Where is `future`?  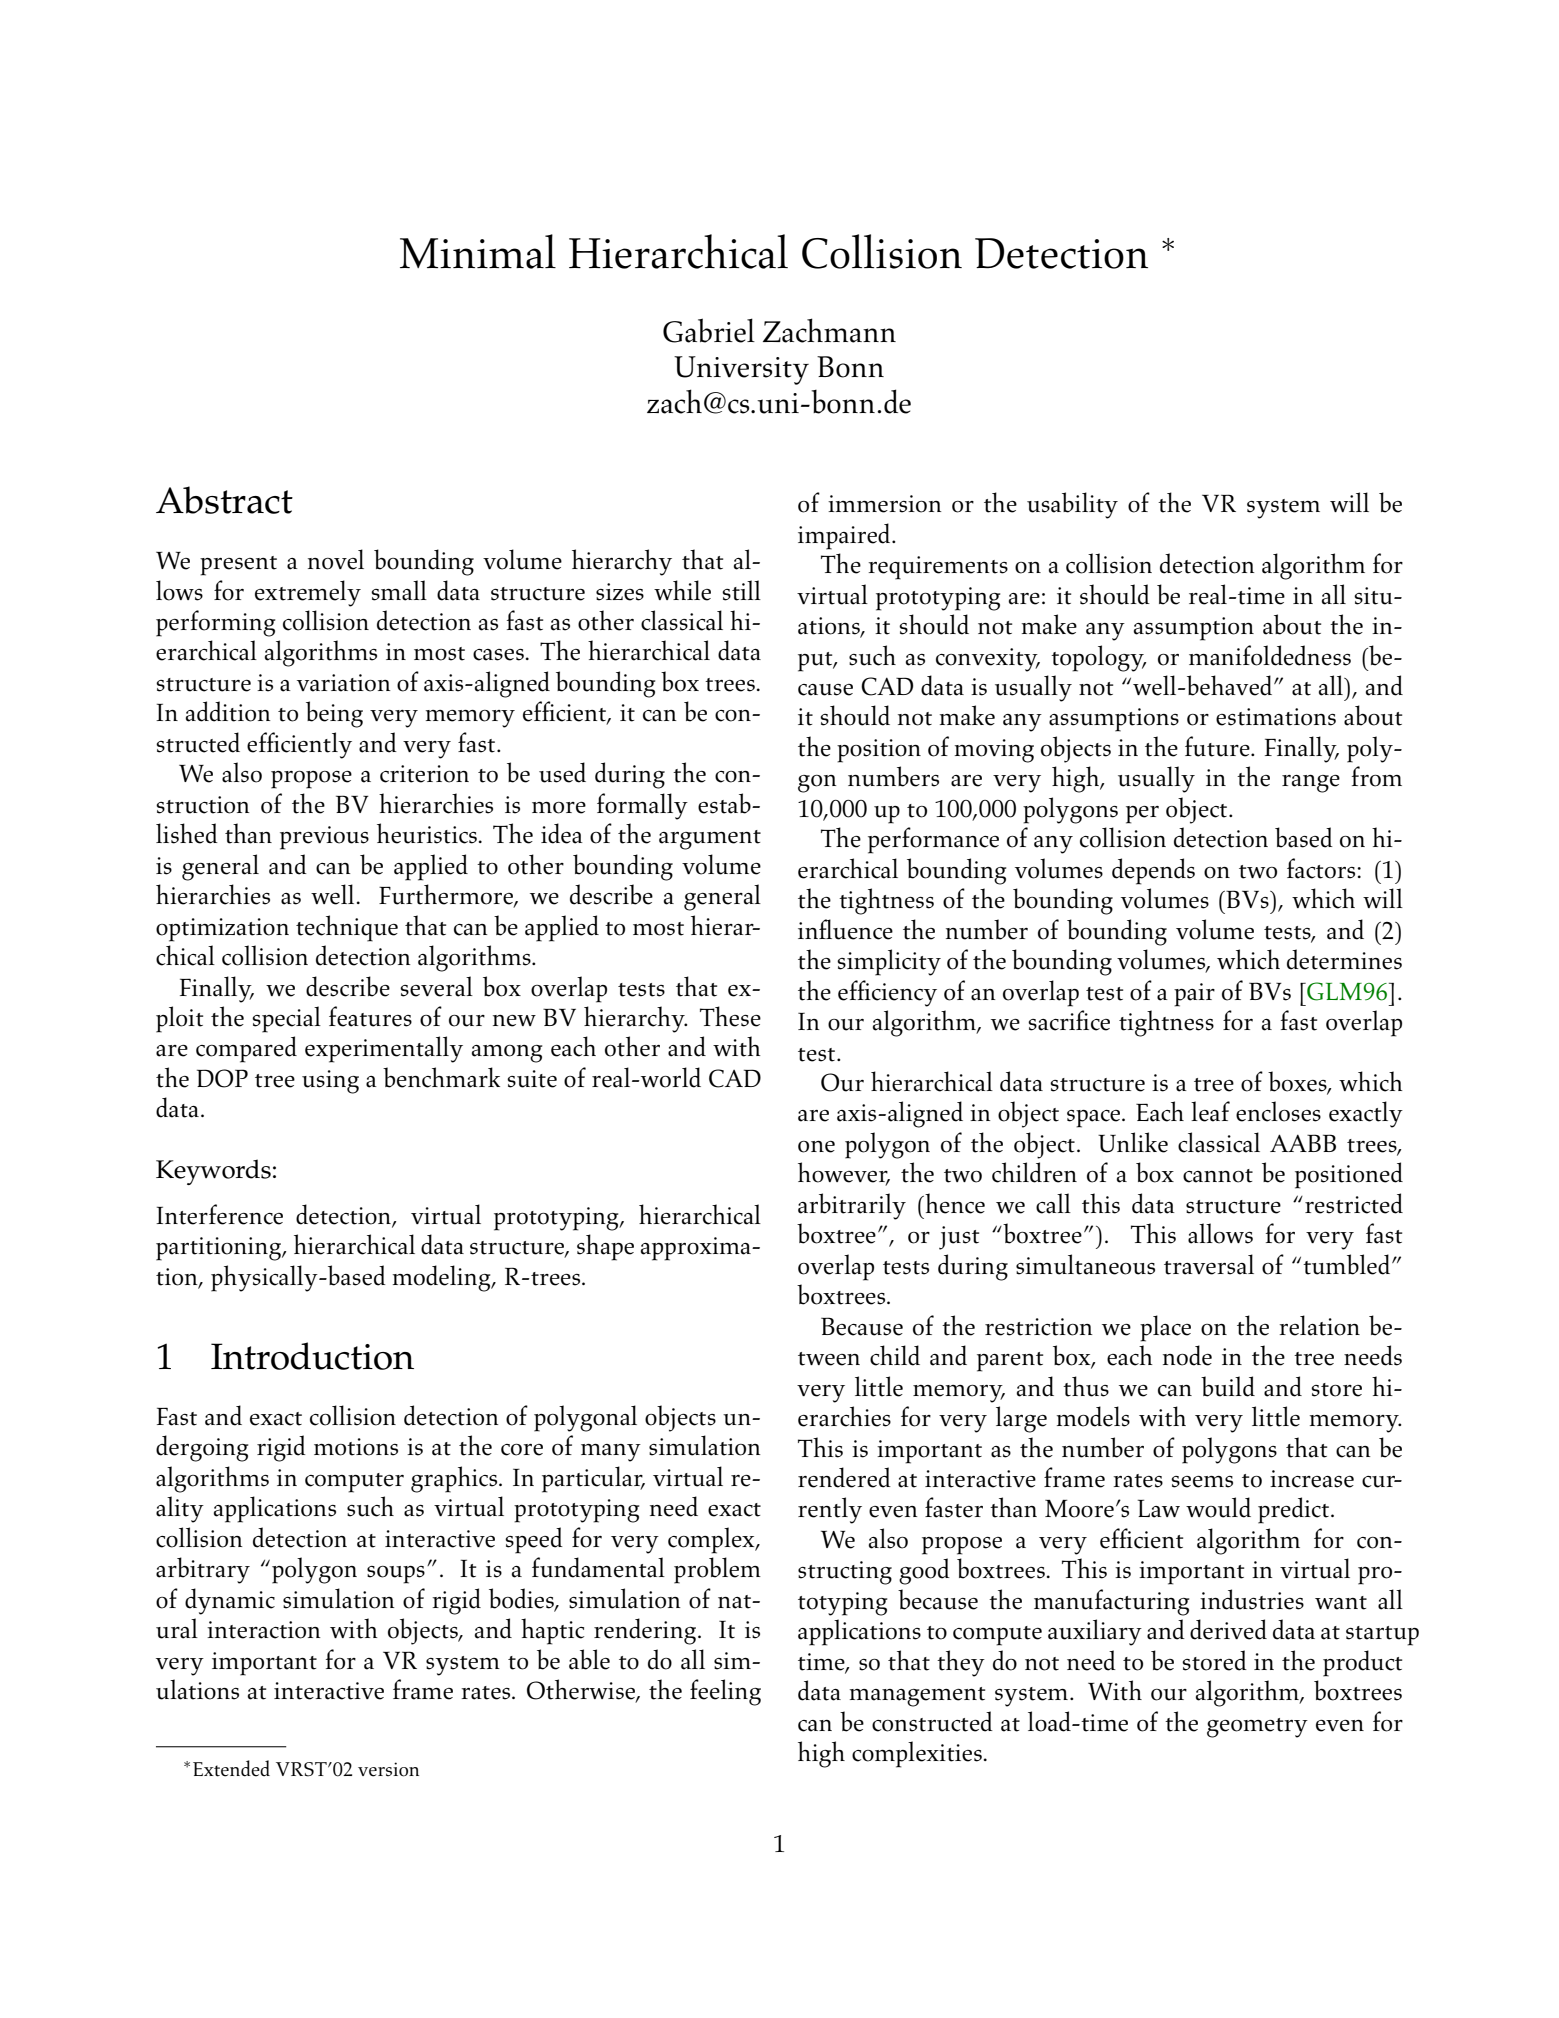
future is located at coordinates (1218, 746).
